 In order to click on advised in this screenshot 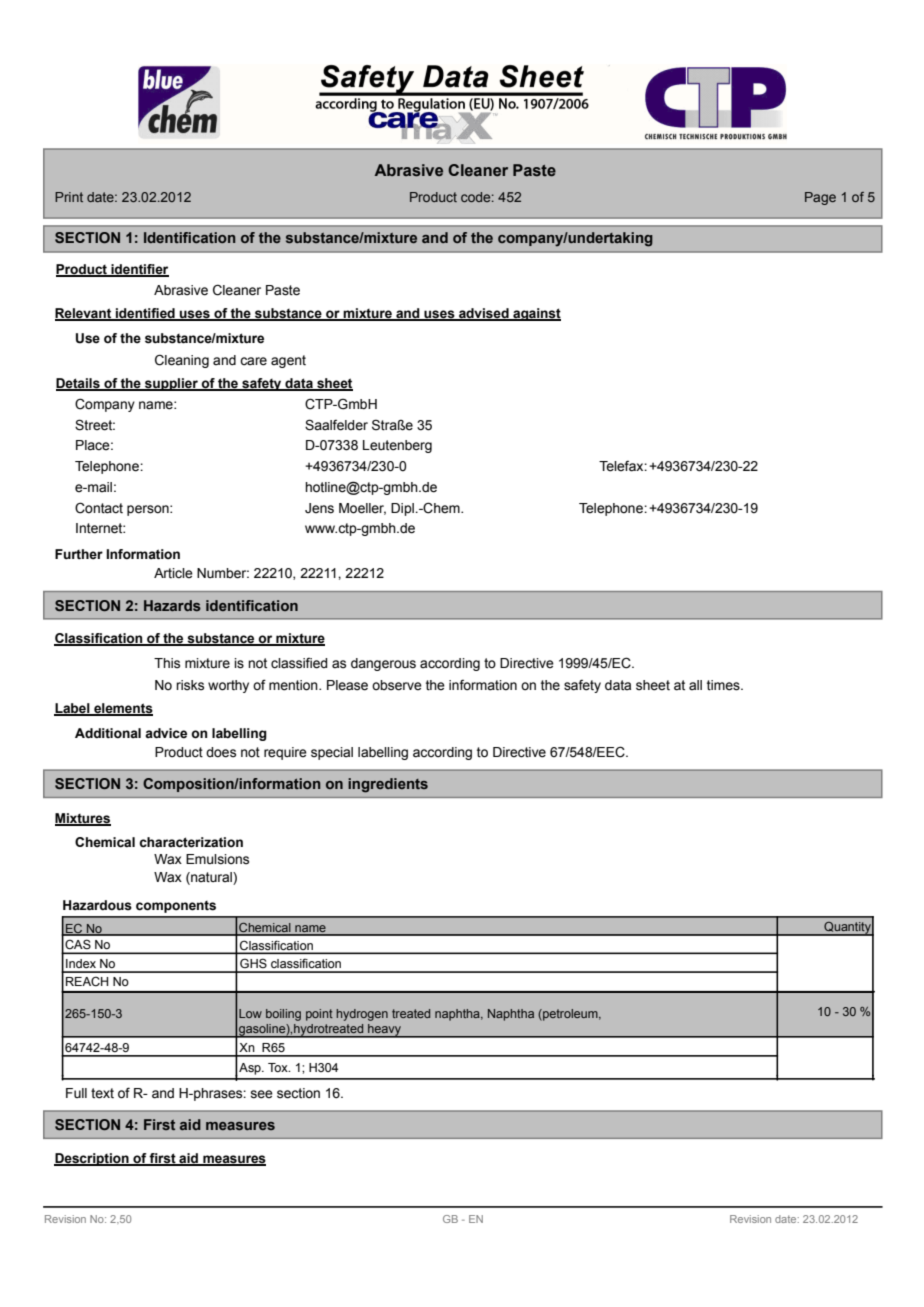, I will do `click(484, 314)`.
